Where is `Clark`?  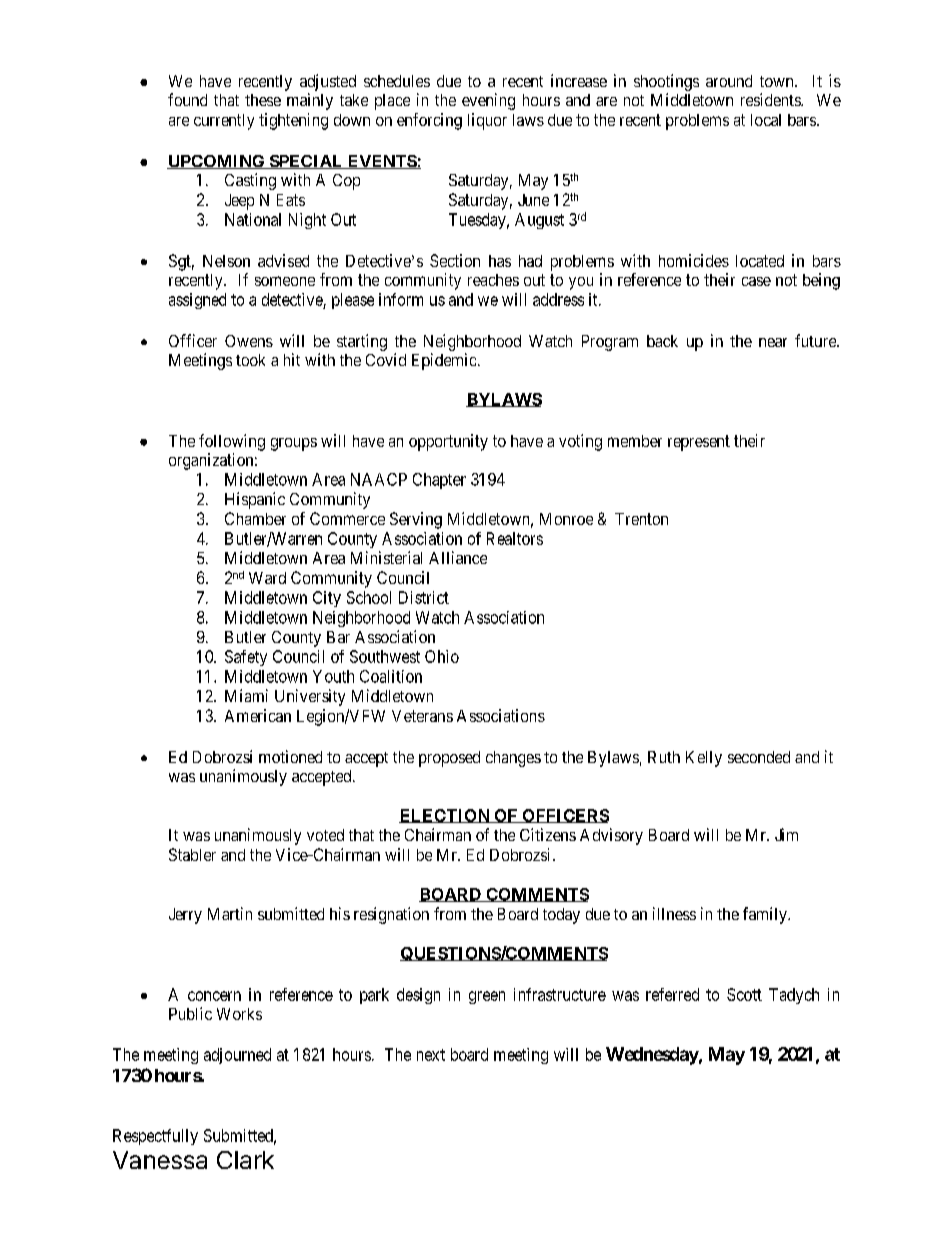
Clark is located at coordinates (245, 1160).
